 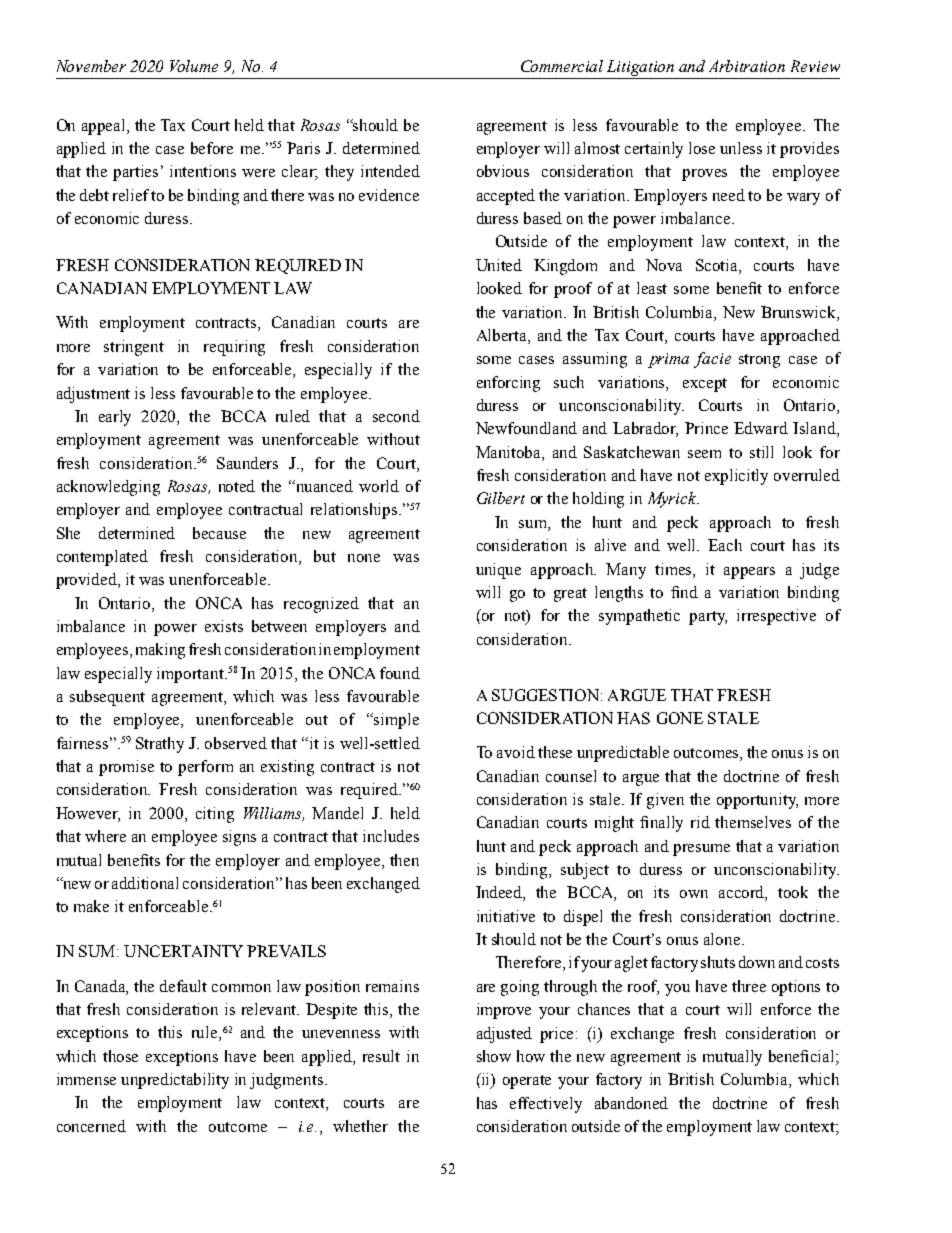 What do you see at coordinates (749, 573) in the screenshot?
I see `appears` at bounding box center [749, 573].
